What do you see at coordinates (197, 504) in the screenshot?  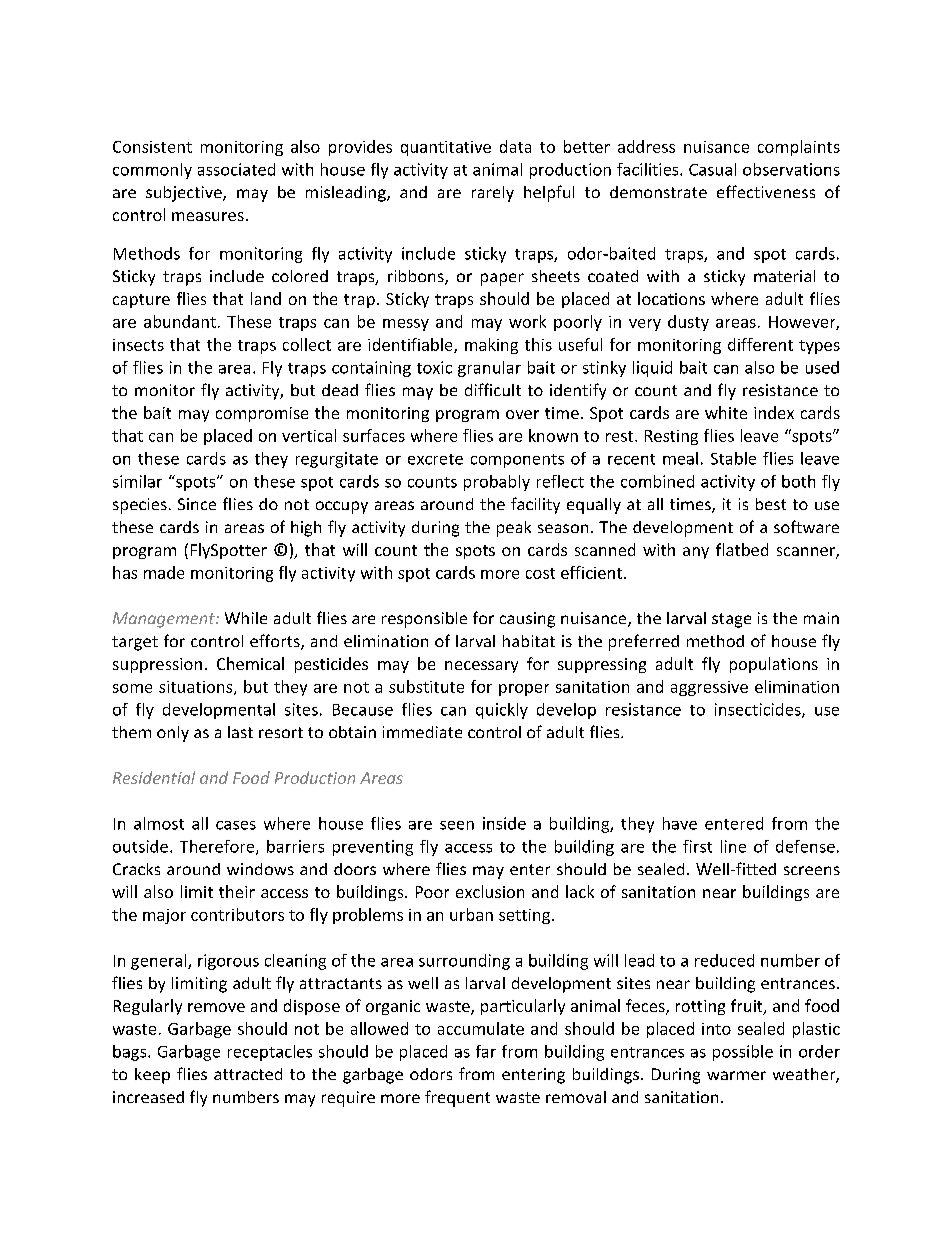 I see `Since` at bounding box center [197, 504].
